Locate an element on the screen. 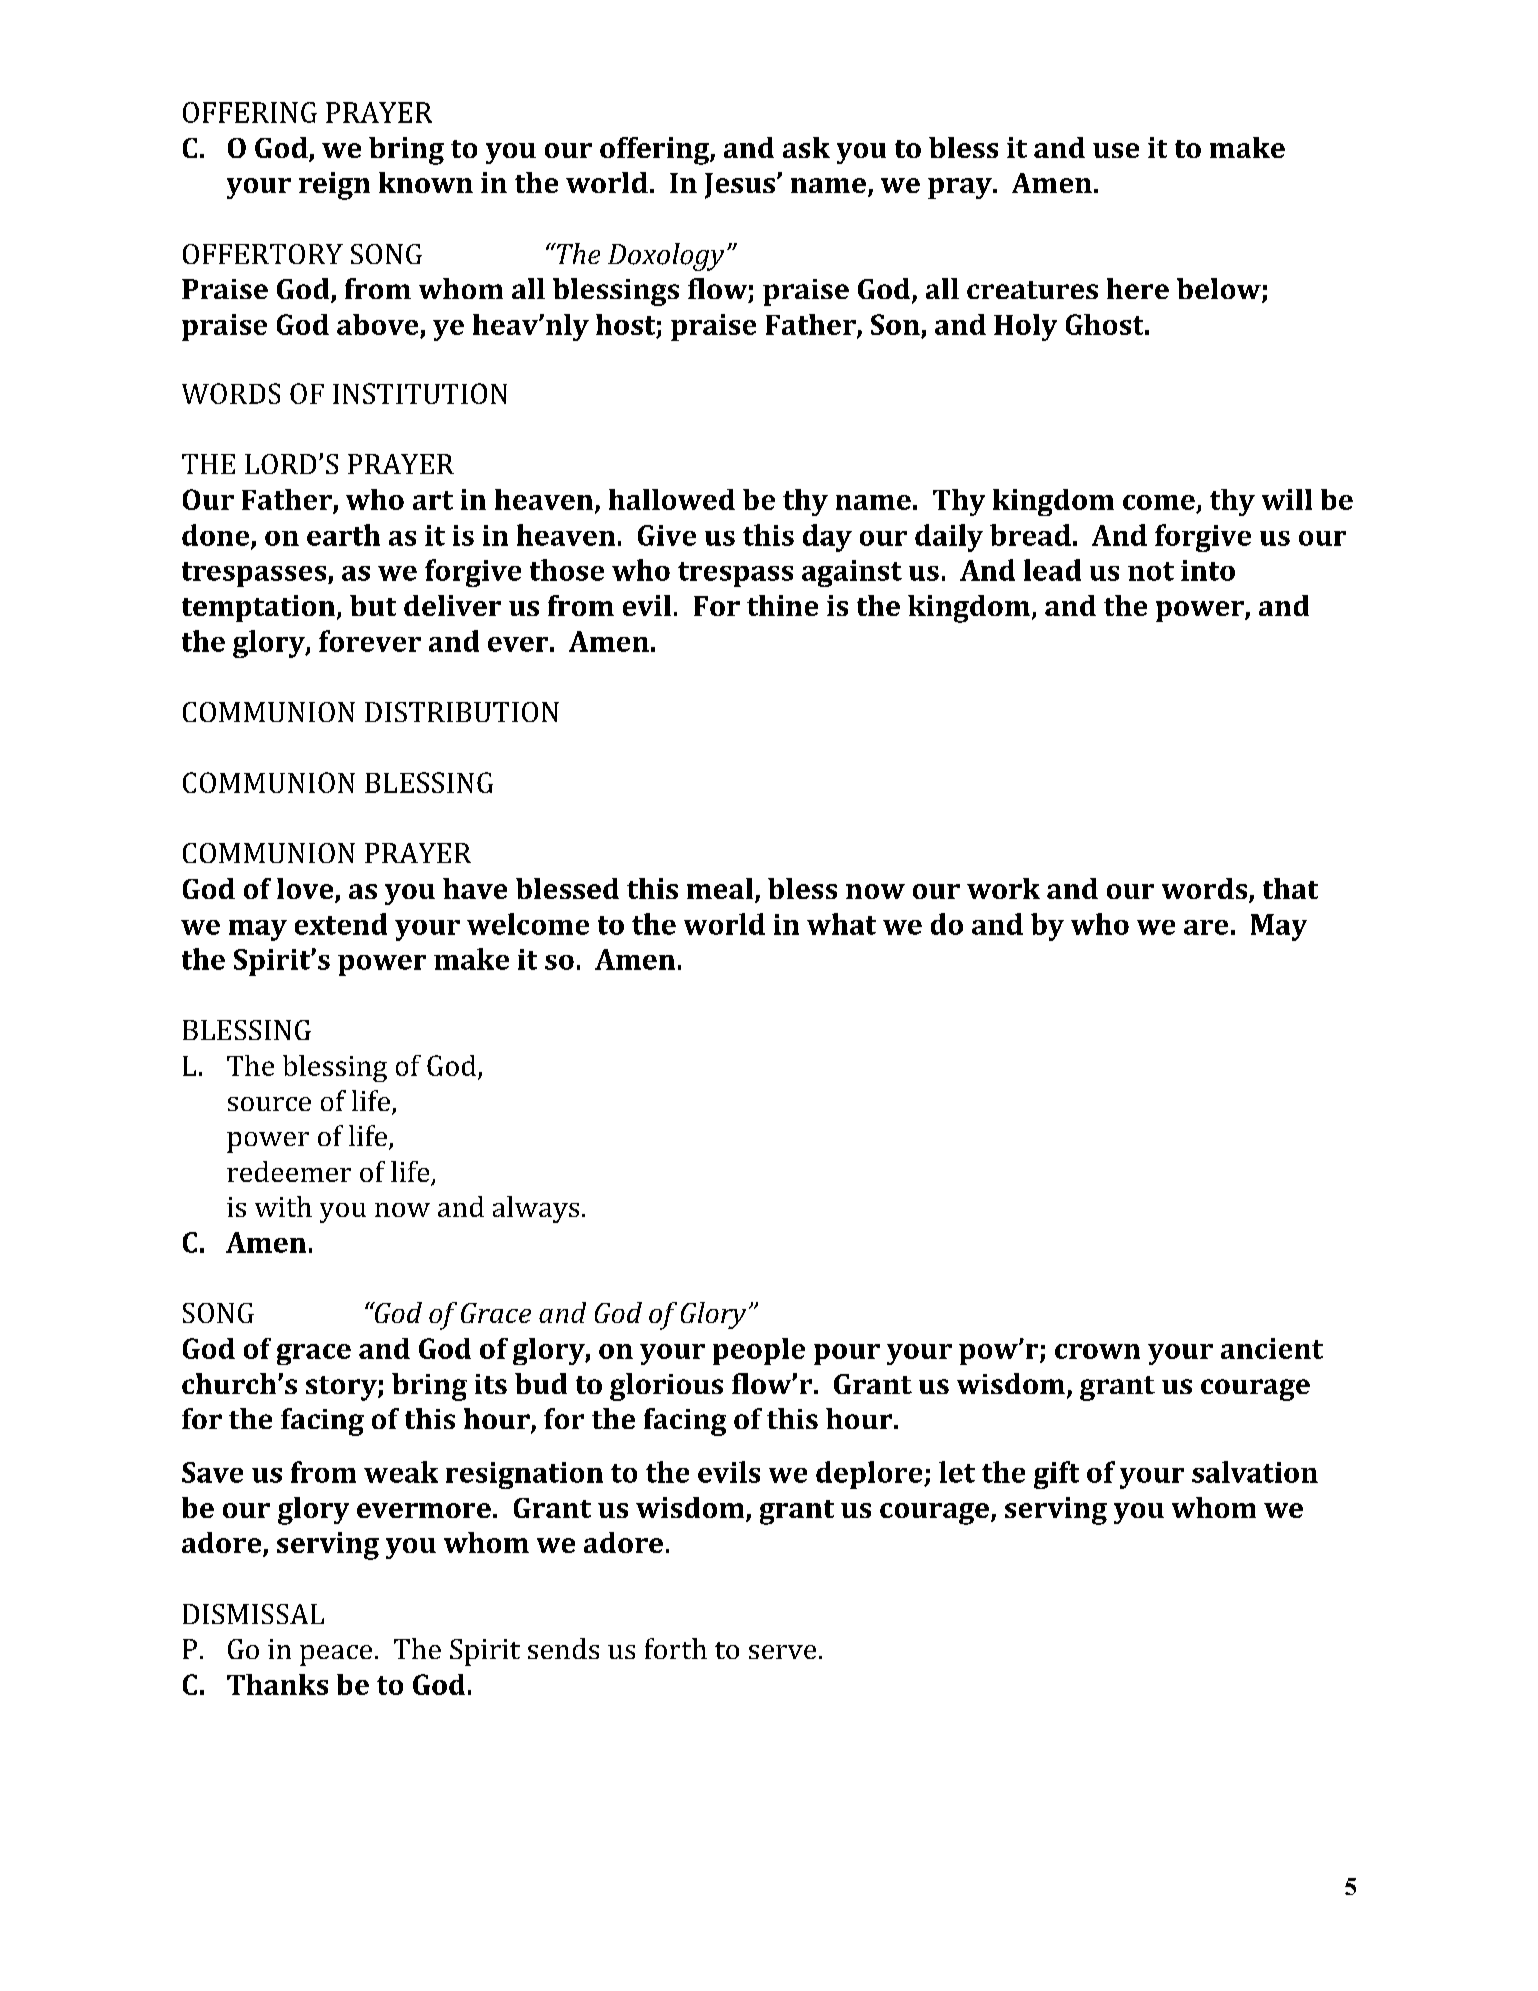 The image size is (1538, 1991). peace is located at coordinates (336, 1655).
